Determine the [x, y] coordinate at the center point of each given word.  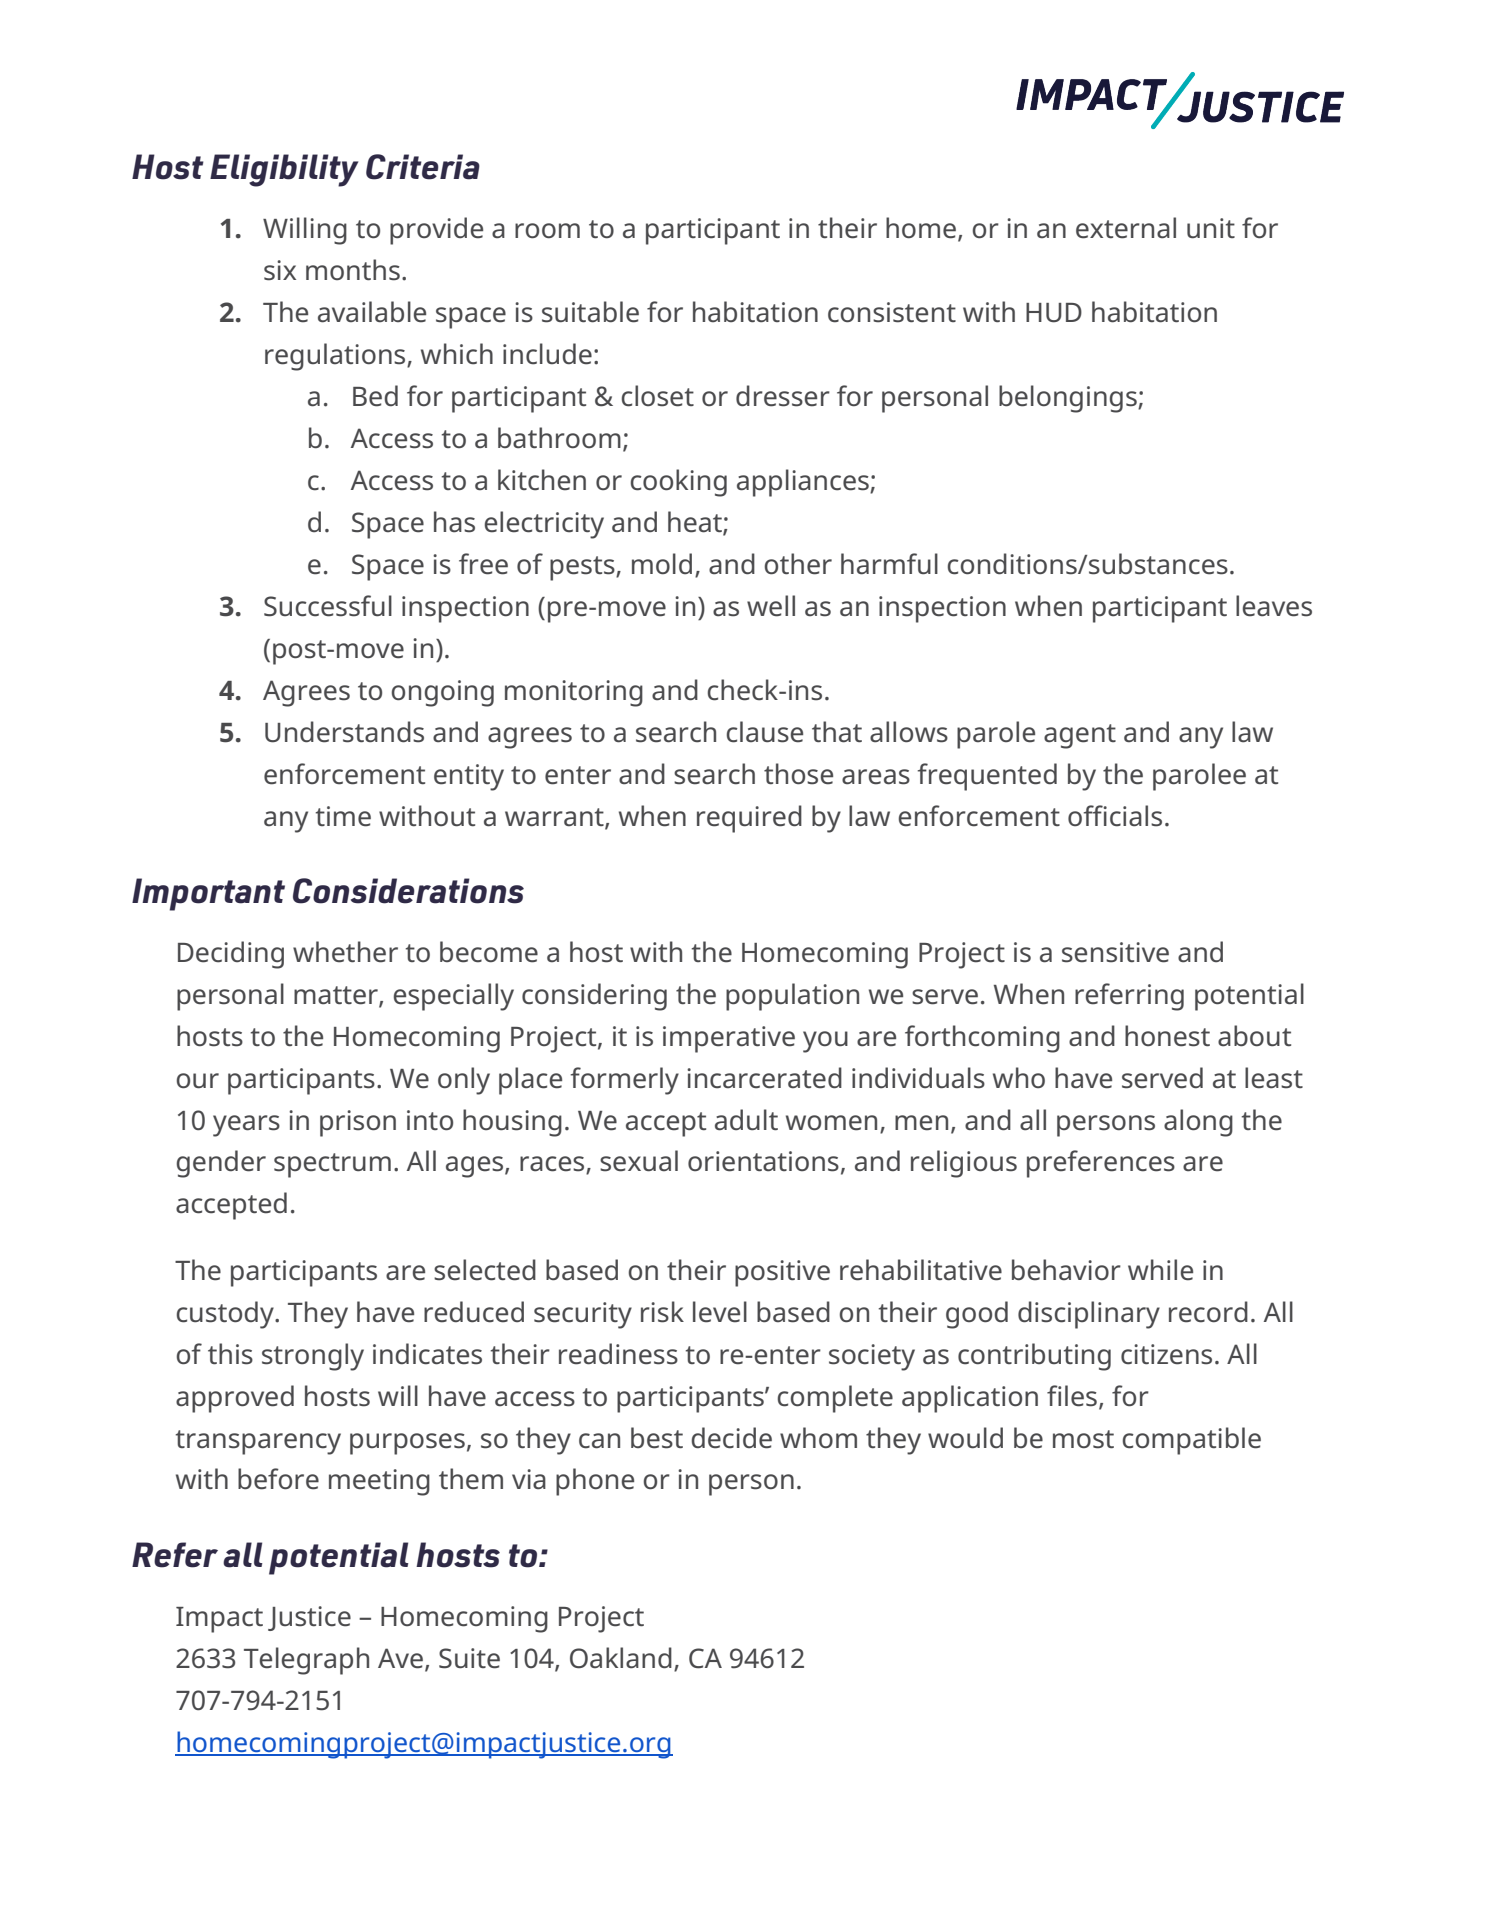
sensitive [1115, 952]
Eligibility [284, 170]
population [792, 997]
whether [345, 952]
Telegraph [306, 1661]
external [1126, 228]
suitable [590, 312]
